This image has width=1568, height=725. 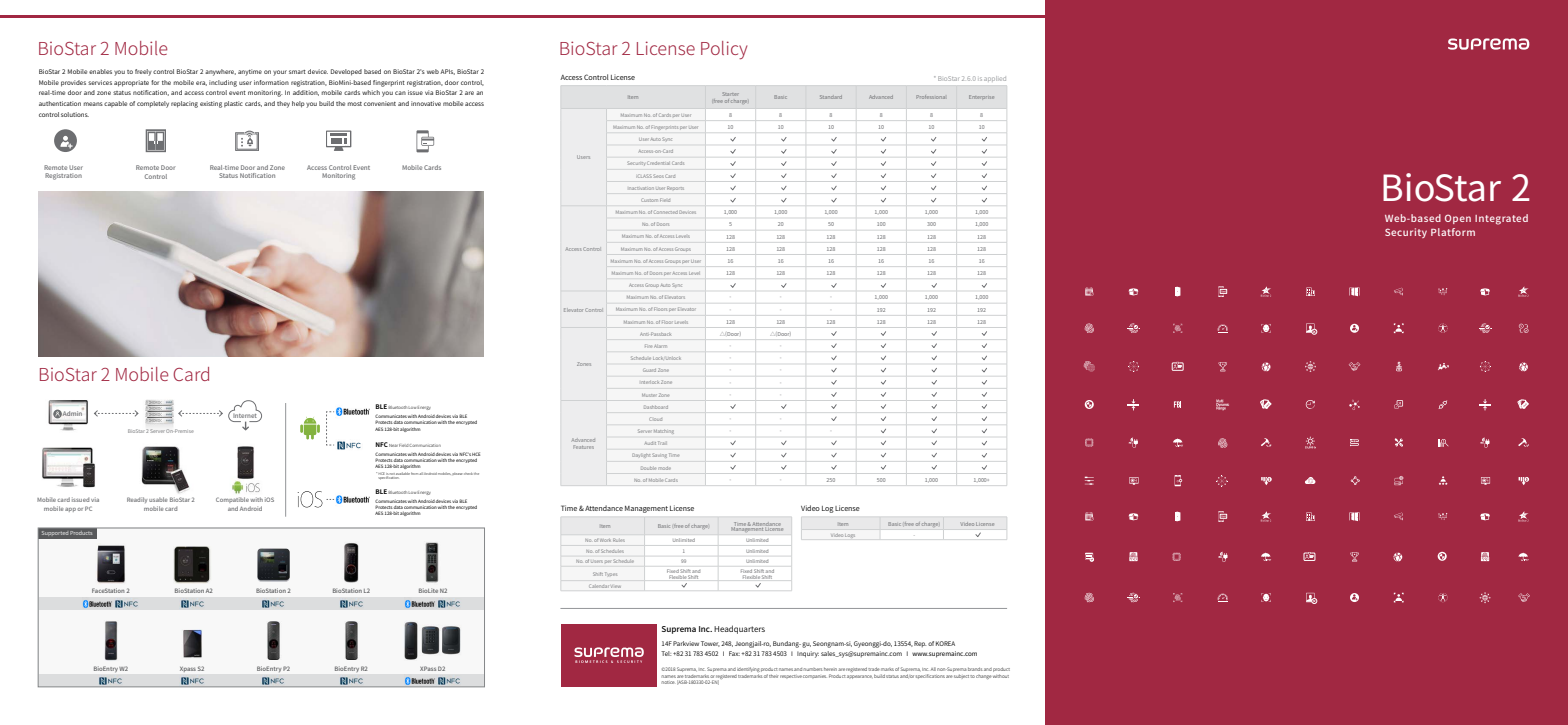 What do you see at coordinates (808, 654) in the image?
I see `Inquiry` at bounding box center [808, 654].
